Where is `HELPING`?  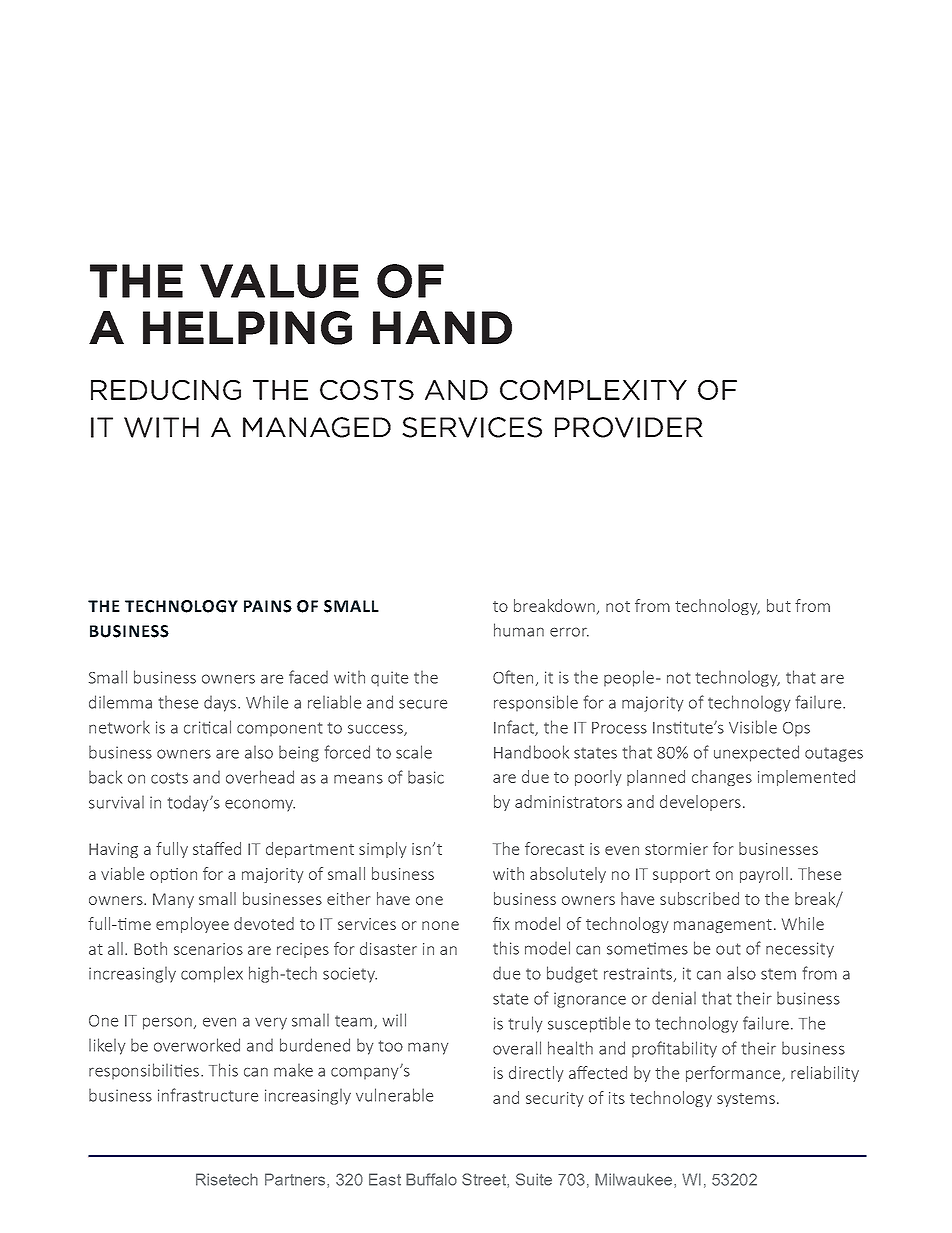 HELPING is located at coordinates (247, 328).
